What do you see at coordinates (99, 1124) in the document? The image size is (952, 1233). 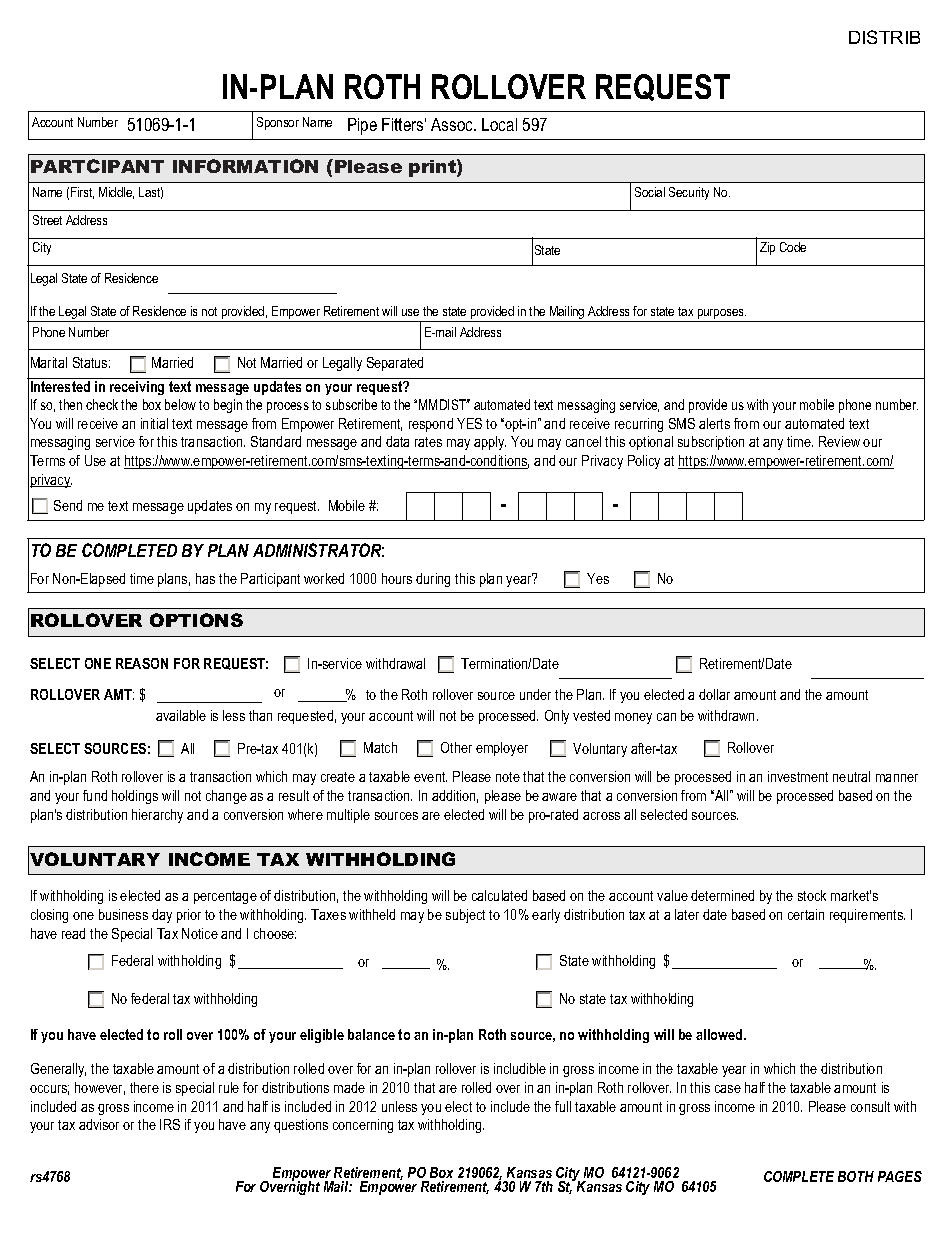 I see `advisor` at bounding box center [99, 1124].
